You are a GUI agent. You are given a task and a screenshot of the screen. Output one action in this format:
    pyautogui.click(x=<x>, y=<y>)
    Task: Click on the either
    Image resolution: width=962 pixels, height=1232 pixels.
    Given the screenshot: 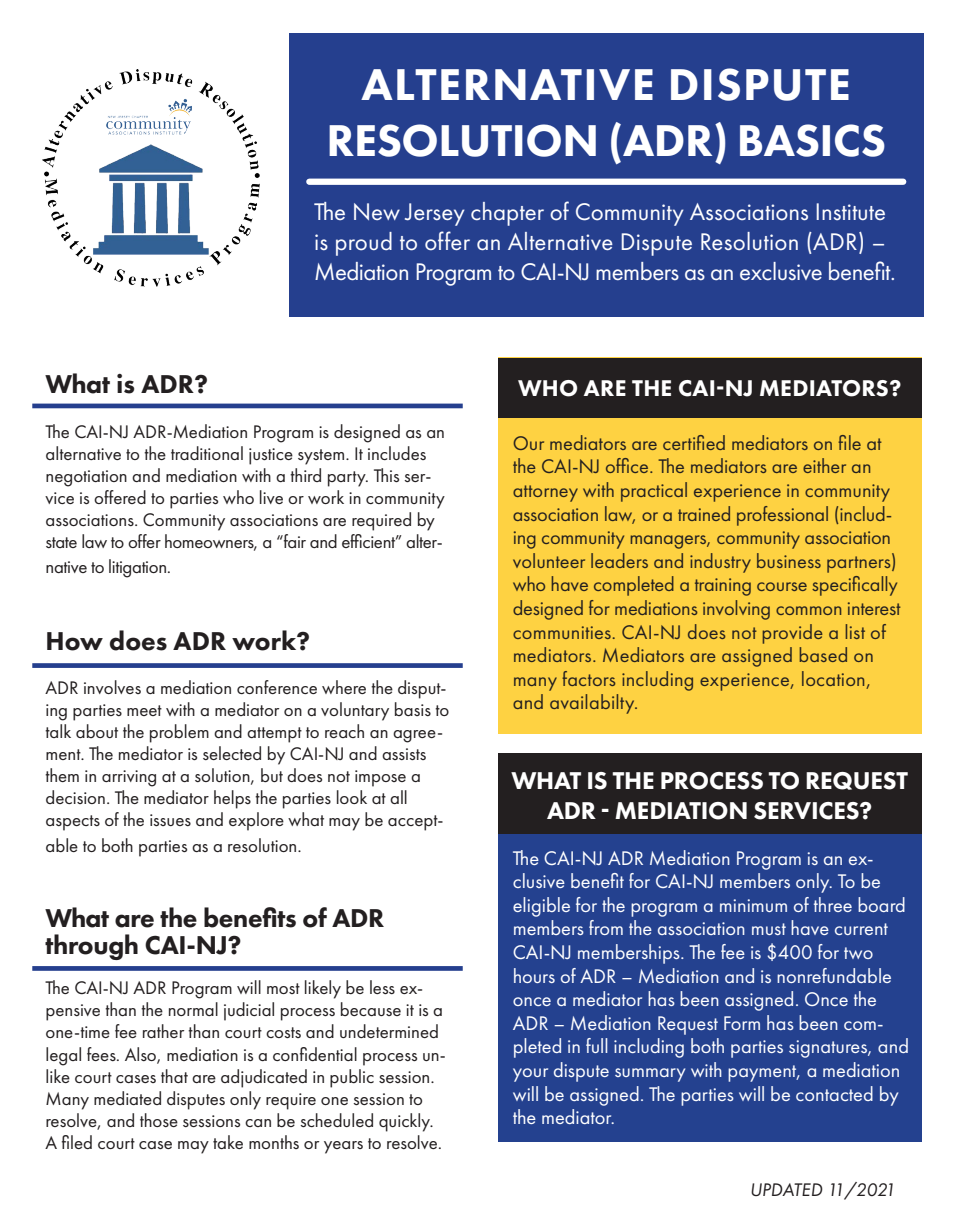 What is the action you would take?
    pyautogui.click(x=824, y=465)
